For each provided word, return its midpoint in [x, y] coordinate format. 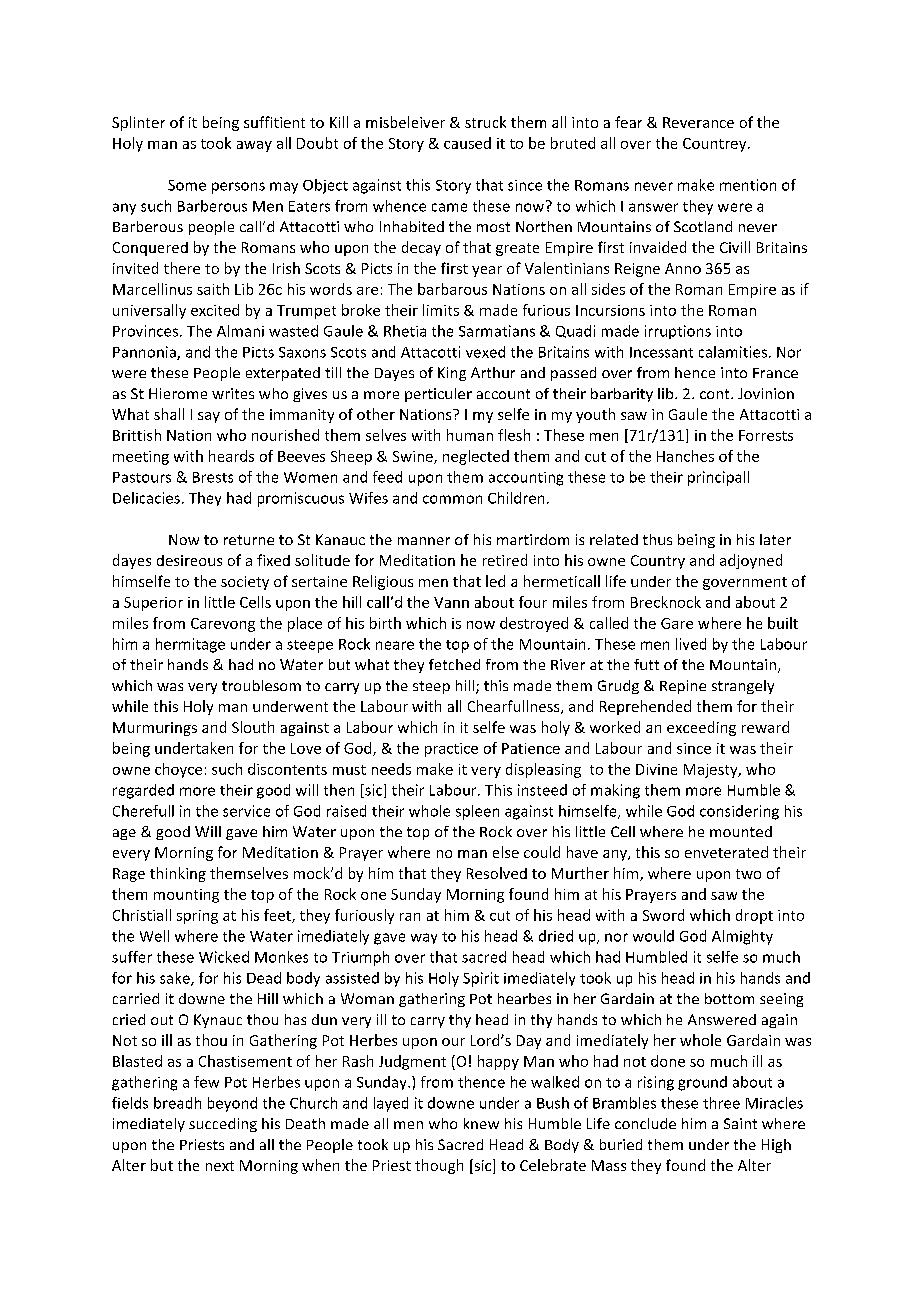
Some [187, 185]
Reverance [698, 122]
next [220, 1166]
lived [691, 644]
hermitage [190, 645]
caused [467, 143]
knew [481, 1123]
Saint [740, 1123]
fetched [454, 664]
